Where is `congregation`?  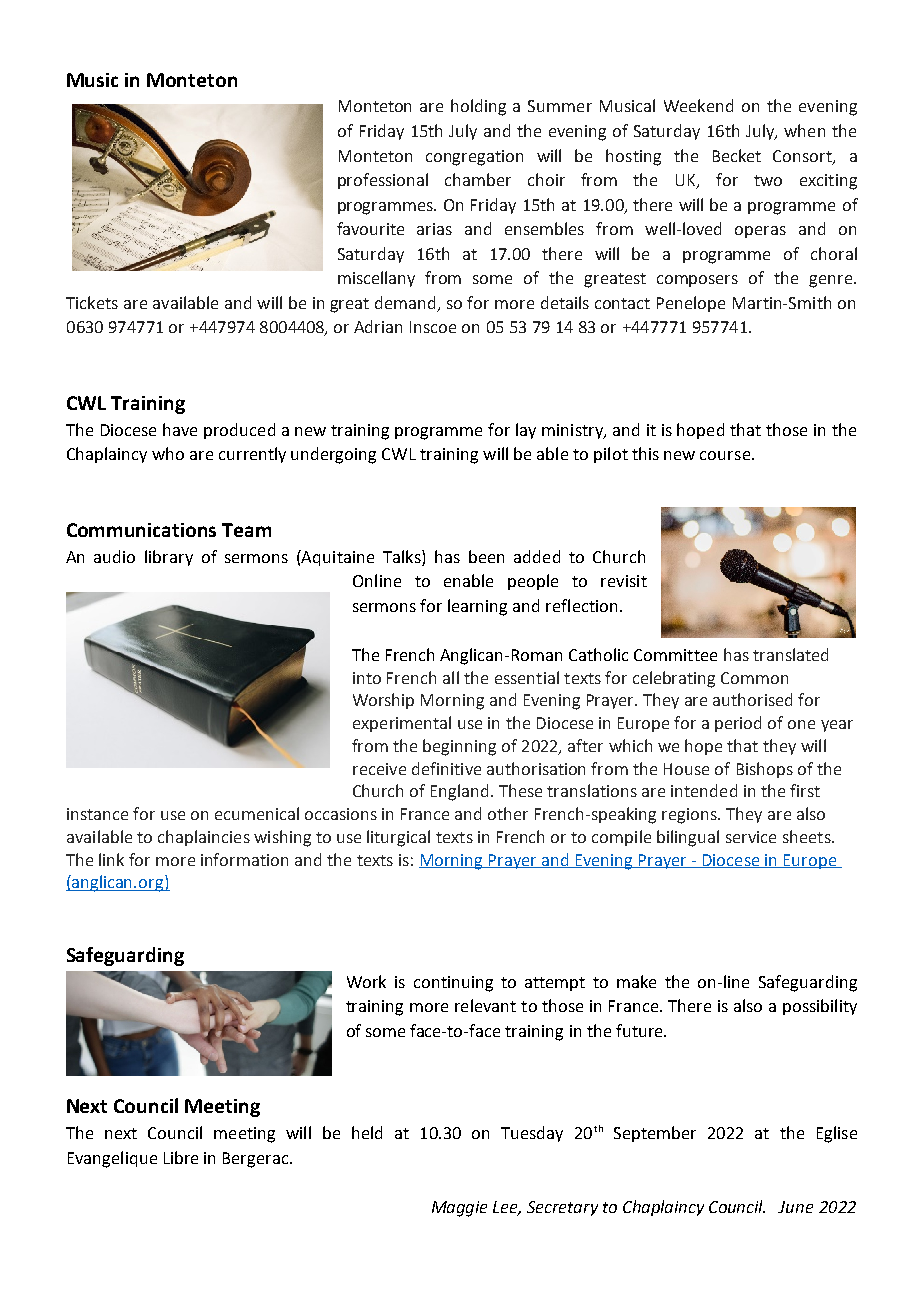 congregation is located at coordinates (474, 158).
